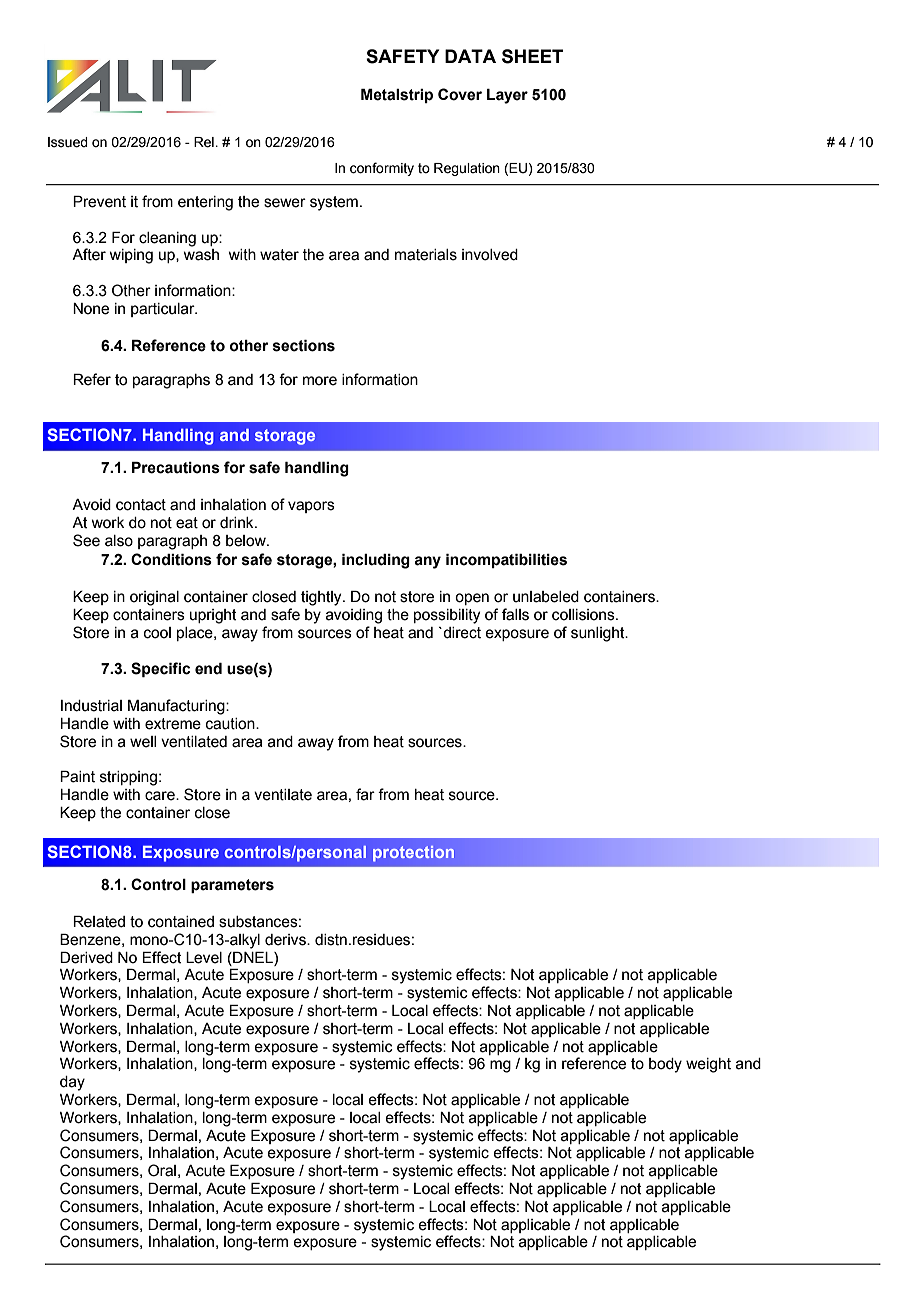  Describe the element at coordinates (460, 94) in the screenshot. I see `Cover` at that location.
